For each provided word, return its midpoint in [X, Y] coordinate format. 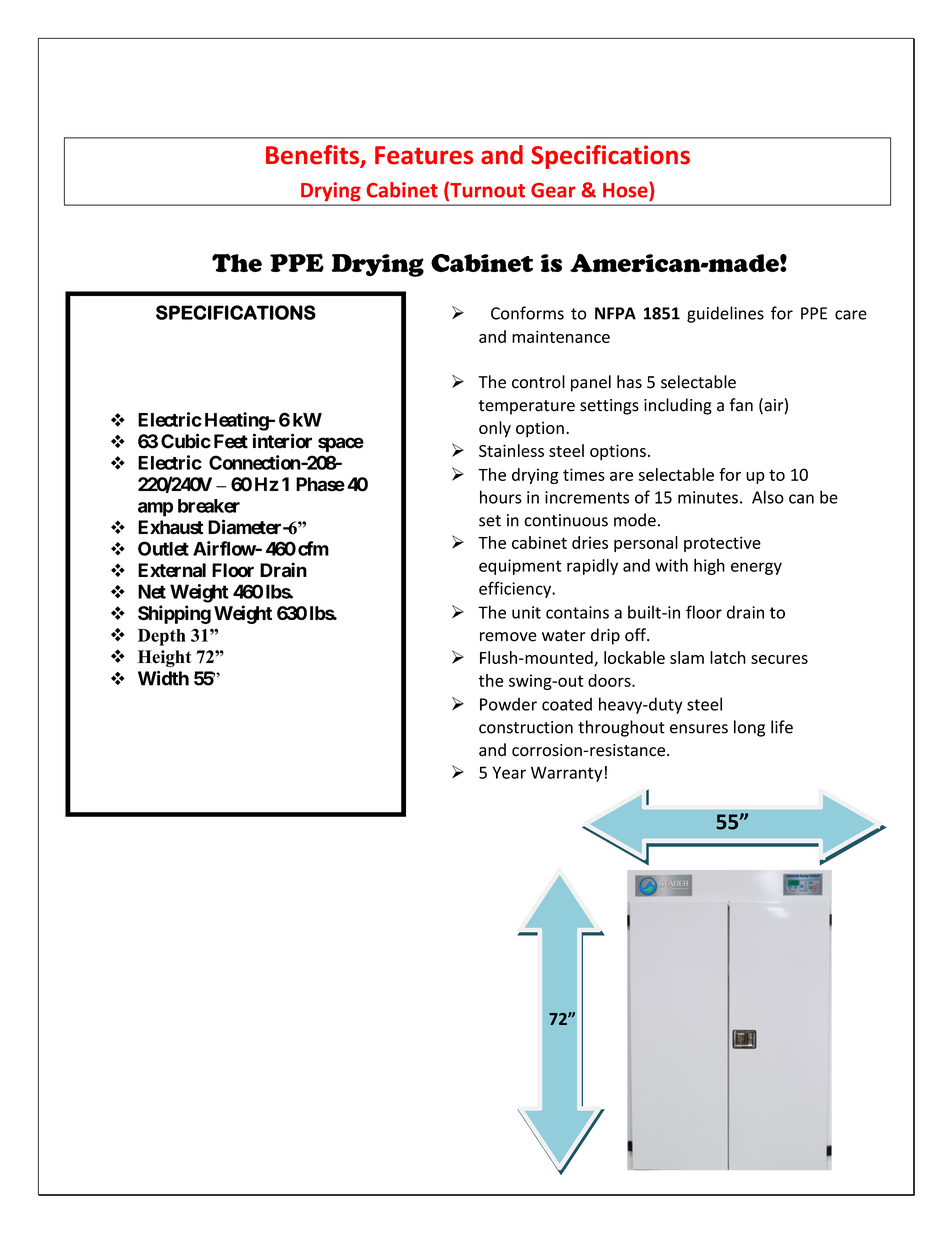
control [538, 382]
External [172, 570]
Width [163, 678]
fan [741, 405]
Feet [231, 441]
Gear [553, 190]
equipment [520, 567]
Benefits [314, 156]
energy [756, 568]
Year [509, 772]
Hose [626, 190]
